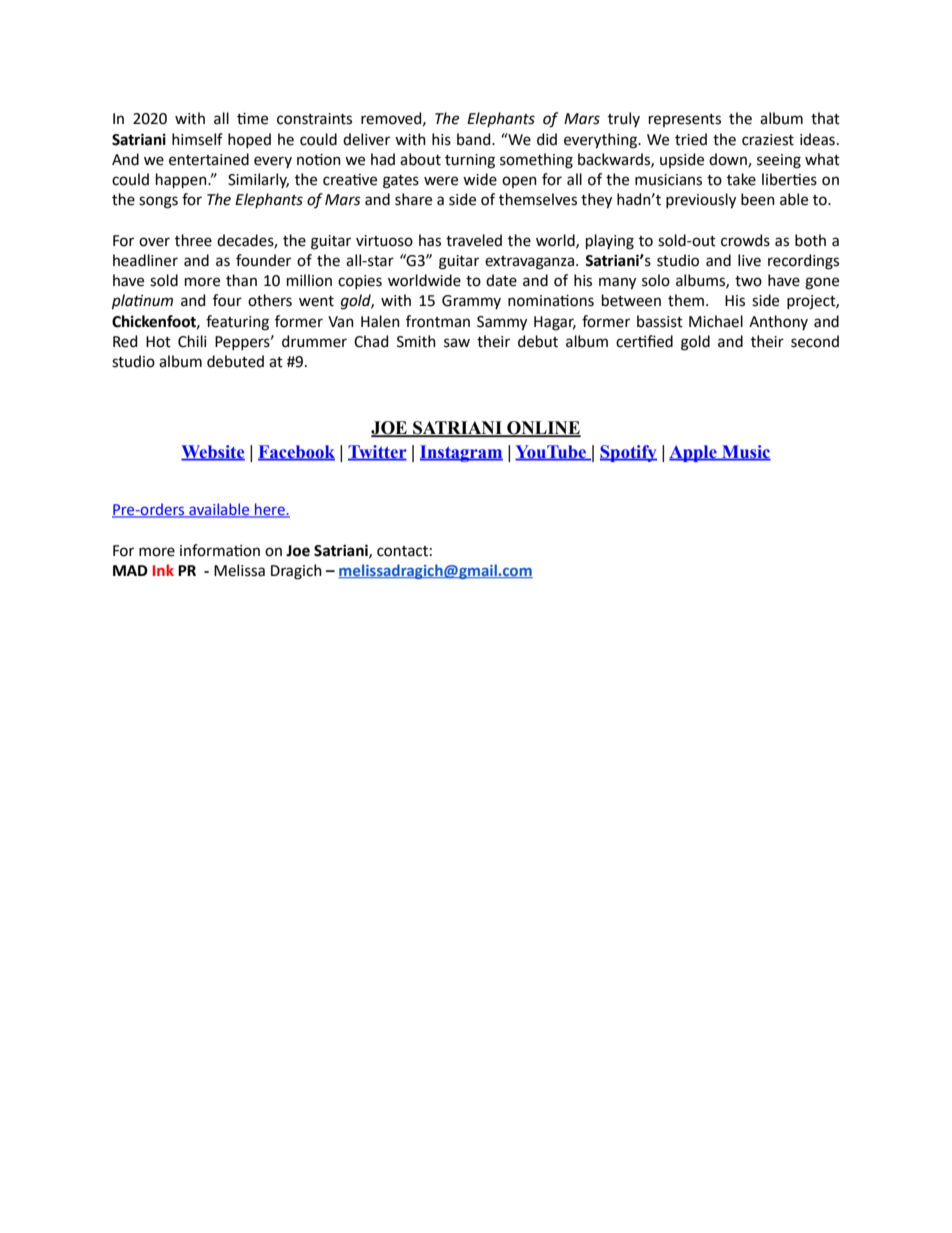 The width and height of the page is (952, 1233). What do you see at coordinates (474, 240) in the page?
I see `traveled` at bounding box center [474, 240].
